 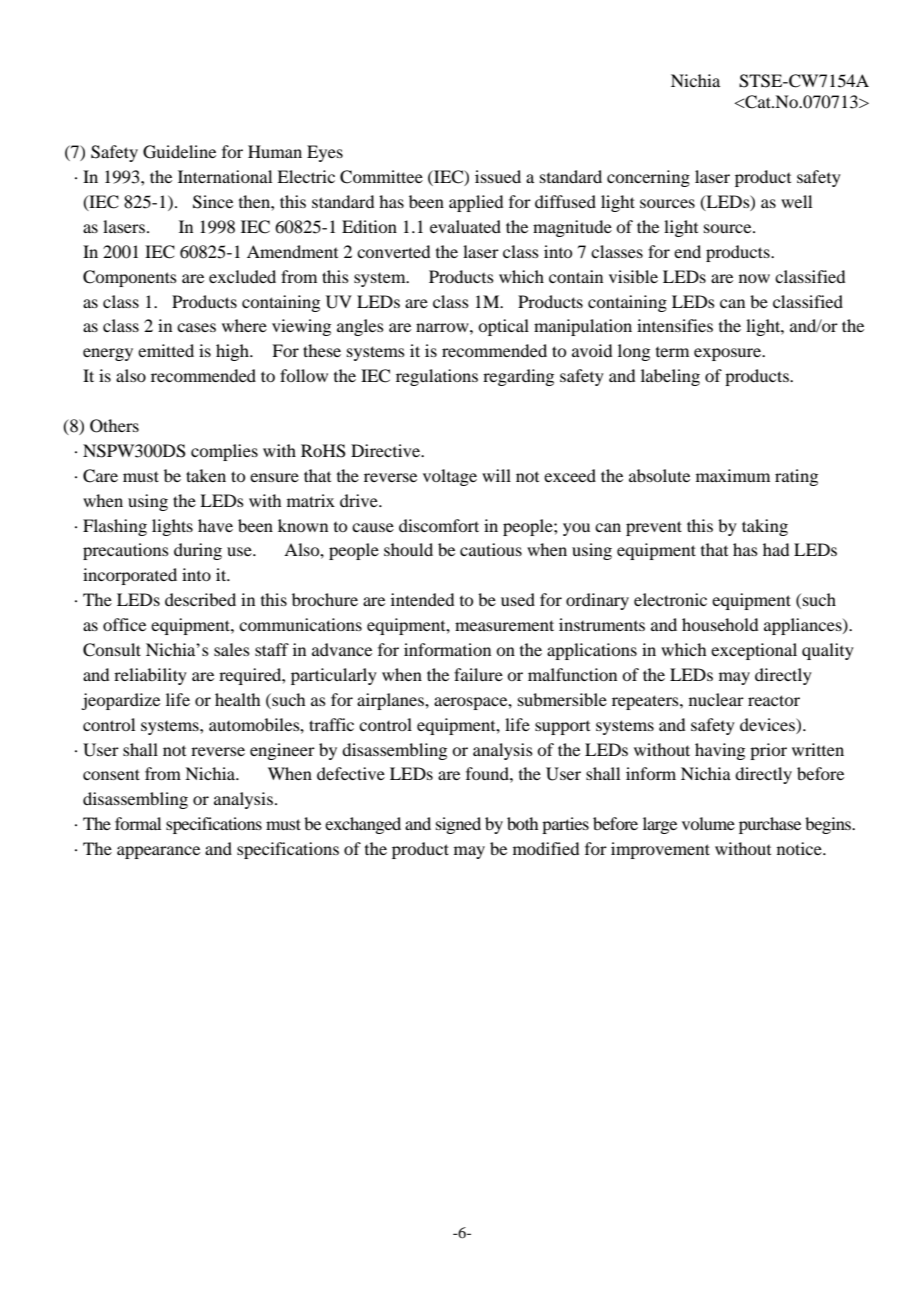 What do you see at coordinates (720, 624) in the screenshot?
I see `household` at bounding box center [720, 624].
